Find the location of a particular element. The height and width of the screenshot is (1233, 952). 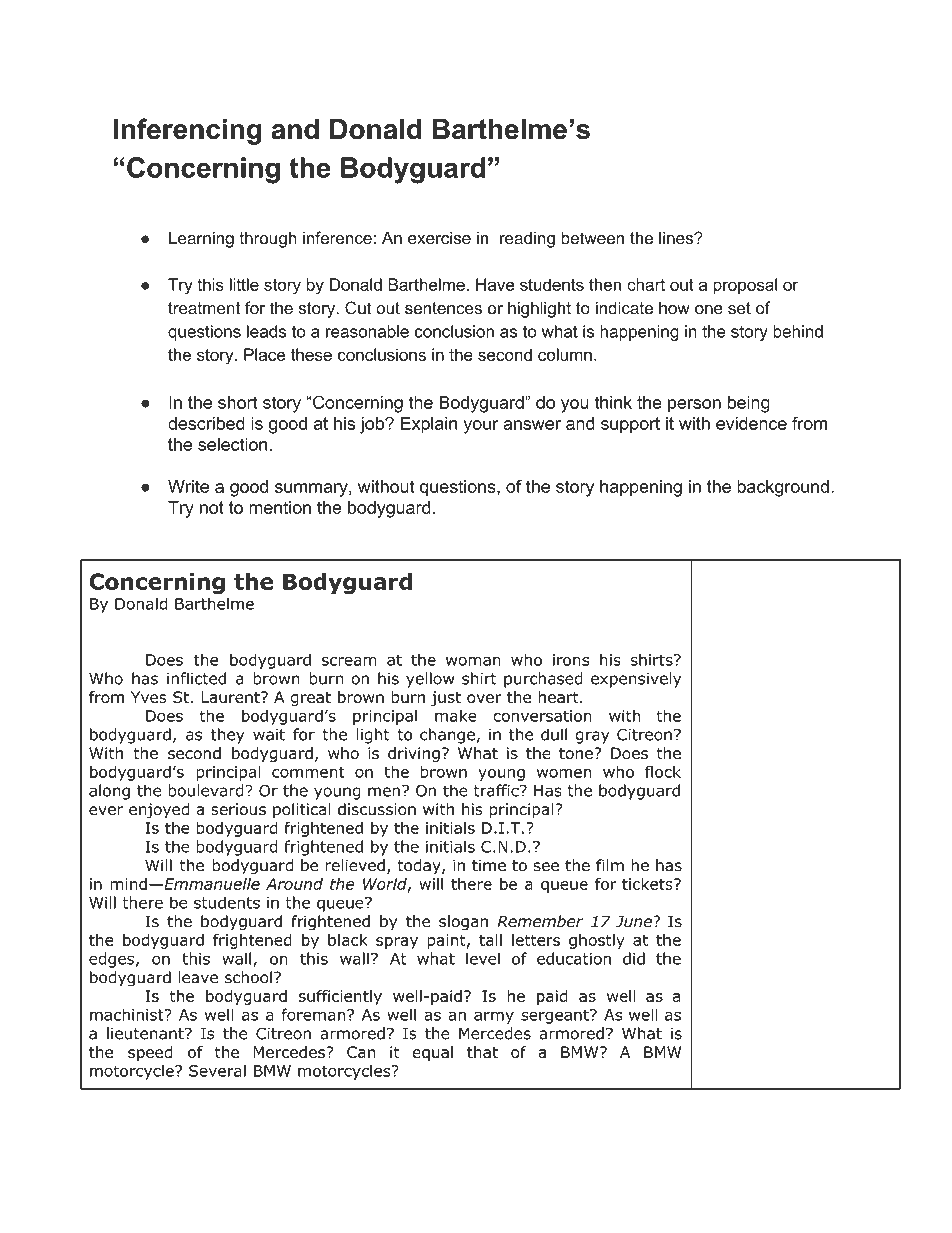

lieutenant is located at coordinates (146, 1033).
